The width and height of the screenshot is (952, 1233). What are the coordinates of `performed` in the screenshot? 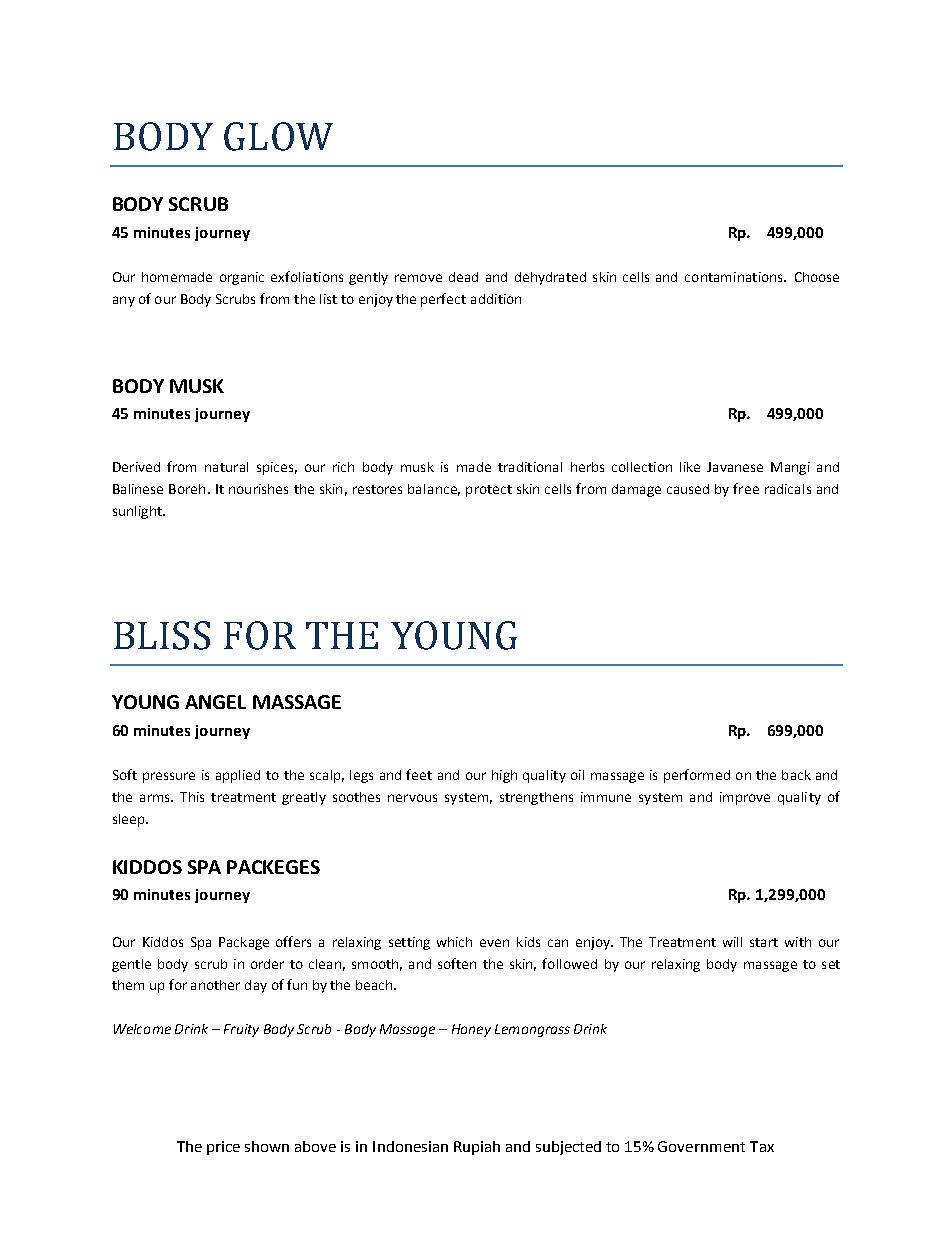 It's located at (697, 776).
